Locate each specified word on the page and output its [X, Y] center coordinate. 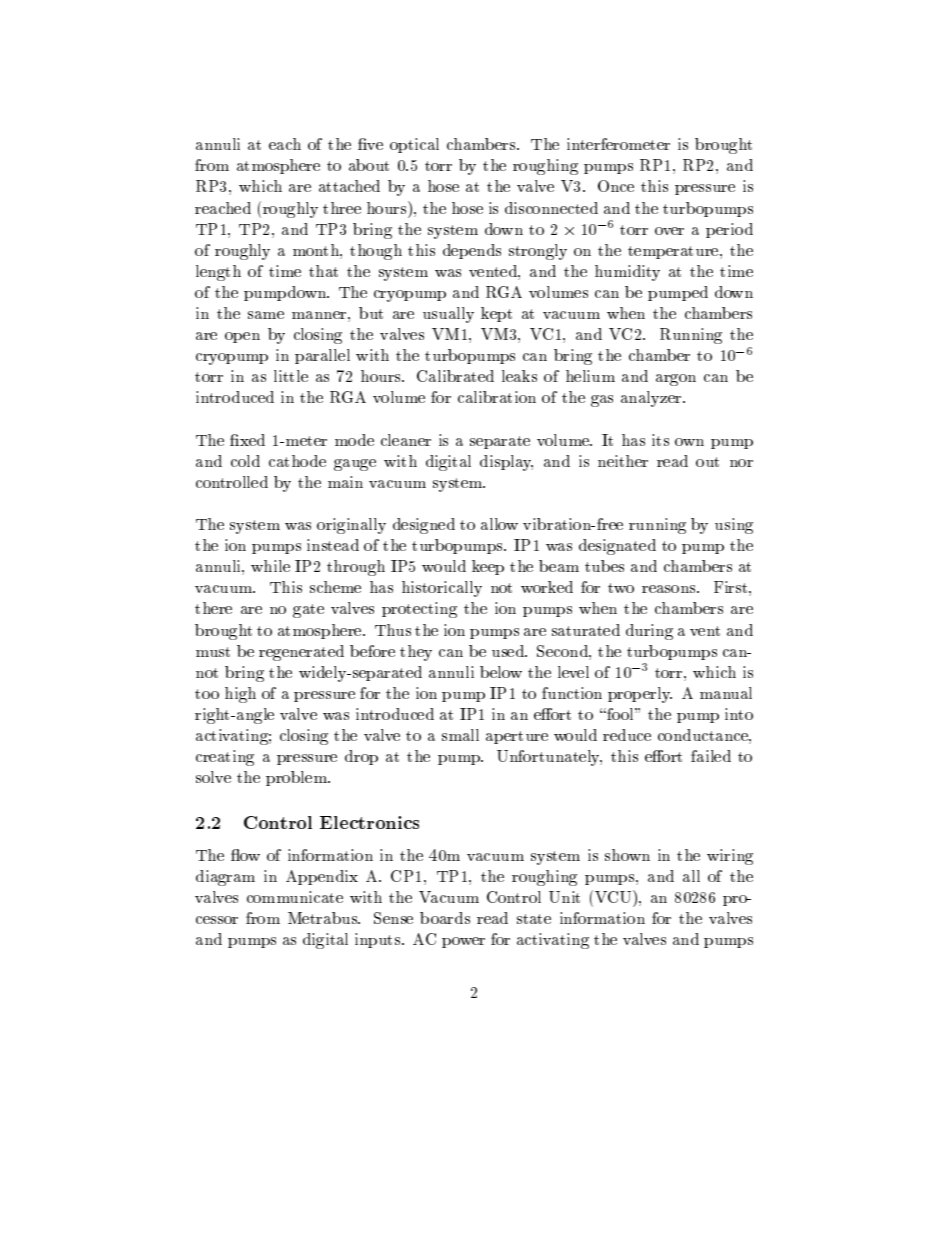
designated [617, 547]
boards [445, 918]
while [270, 566]
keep [488, 567]
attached [349, 186]
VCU [614, 896]
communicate [295, 897]
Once [616, 186]
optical [414, 145]
